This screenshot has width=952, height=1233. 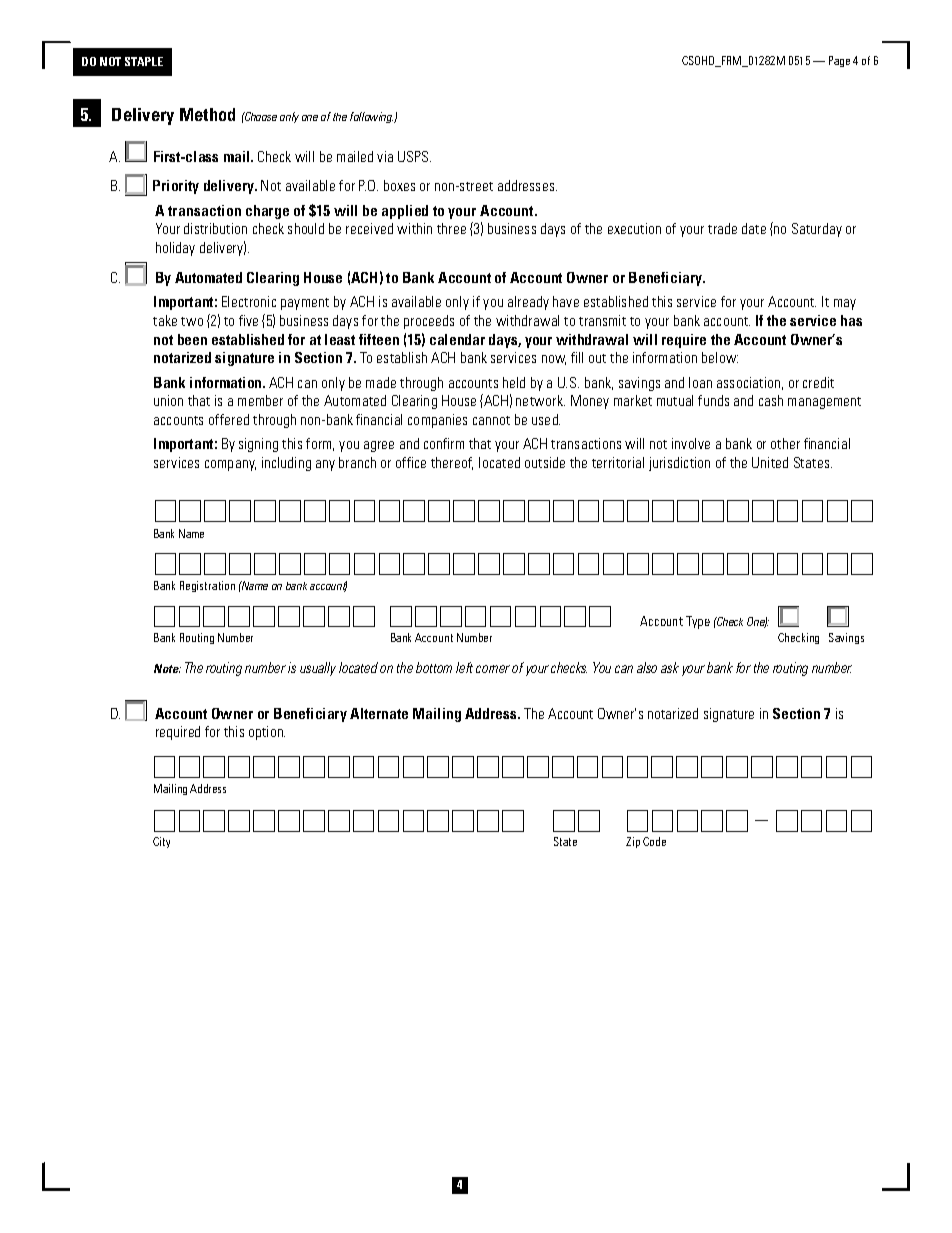 I want to click on United, so click(x=770, y=462).
